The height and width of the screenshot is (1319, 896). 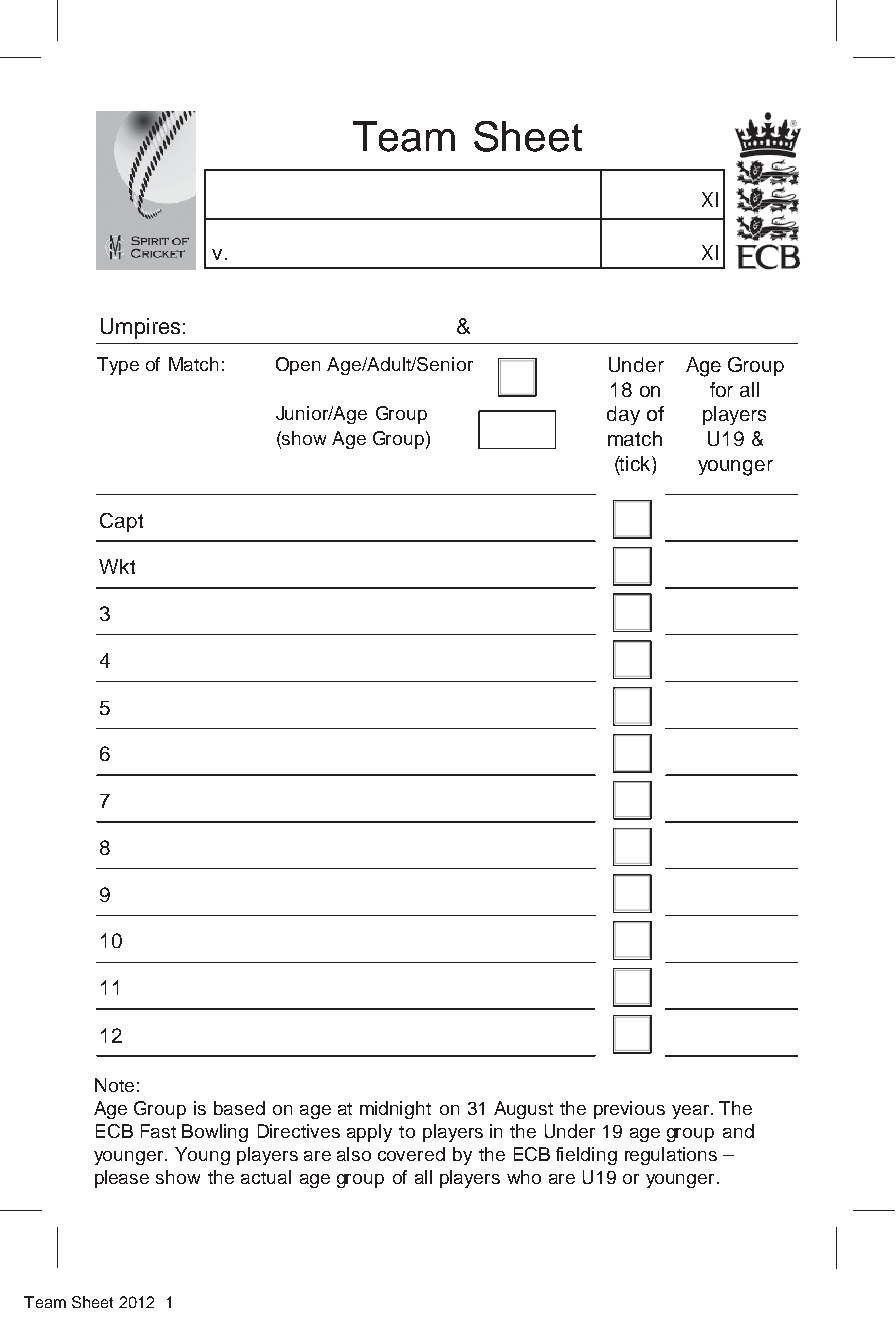 I want to click on for, so click(x=721, y=389).
